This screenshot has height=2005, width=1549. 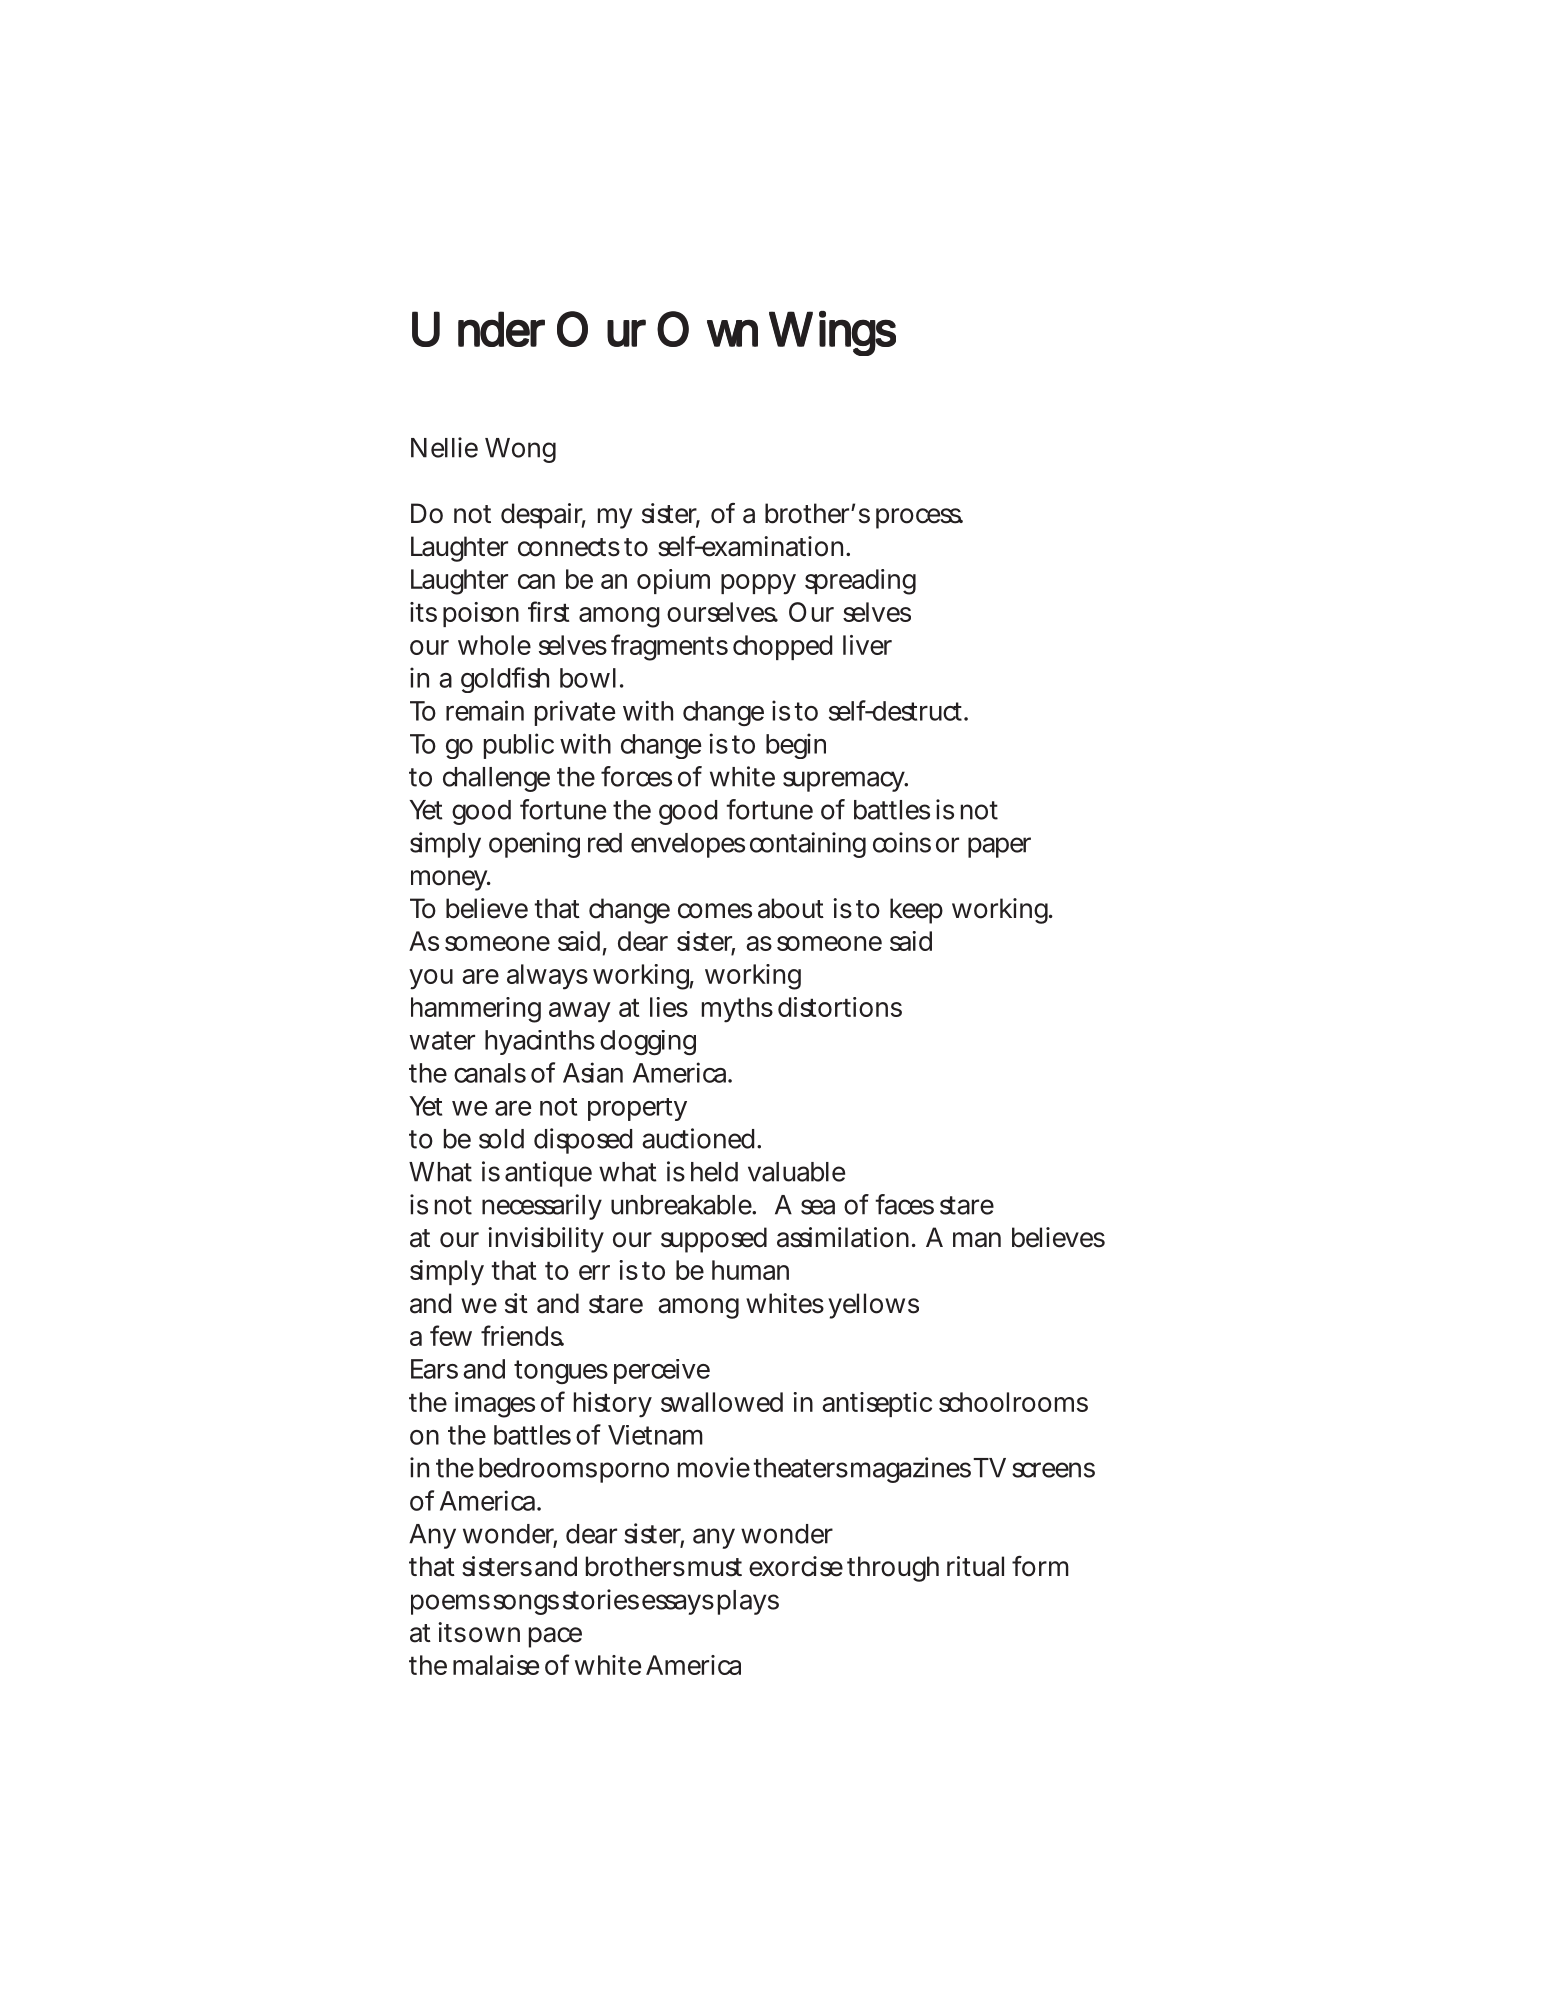 What do you see at coordinates (520, 450) in the screenshot?
I see `Wong` at bounding box center [520, 450].
